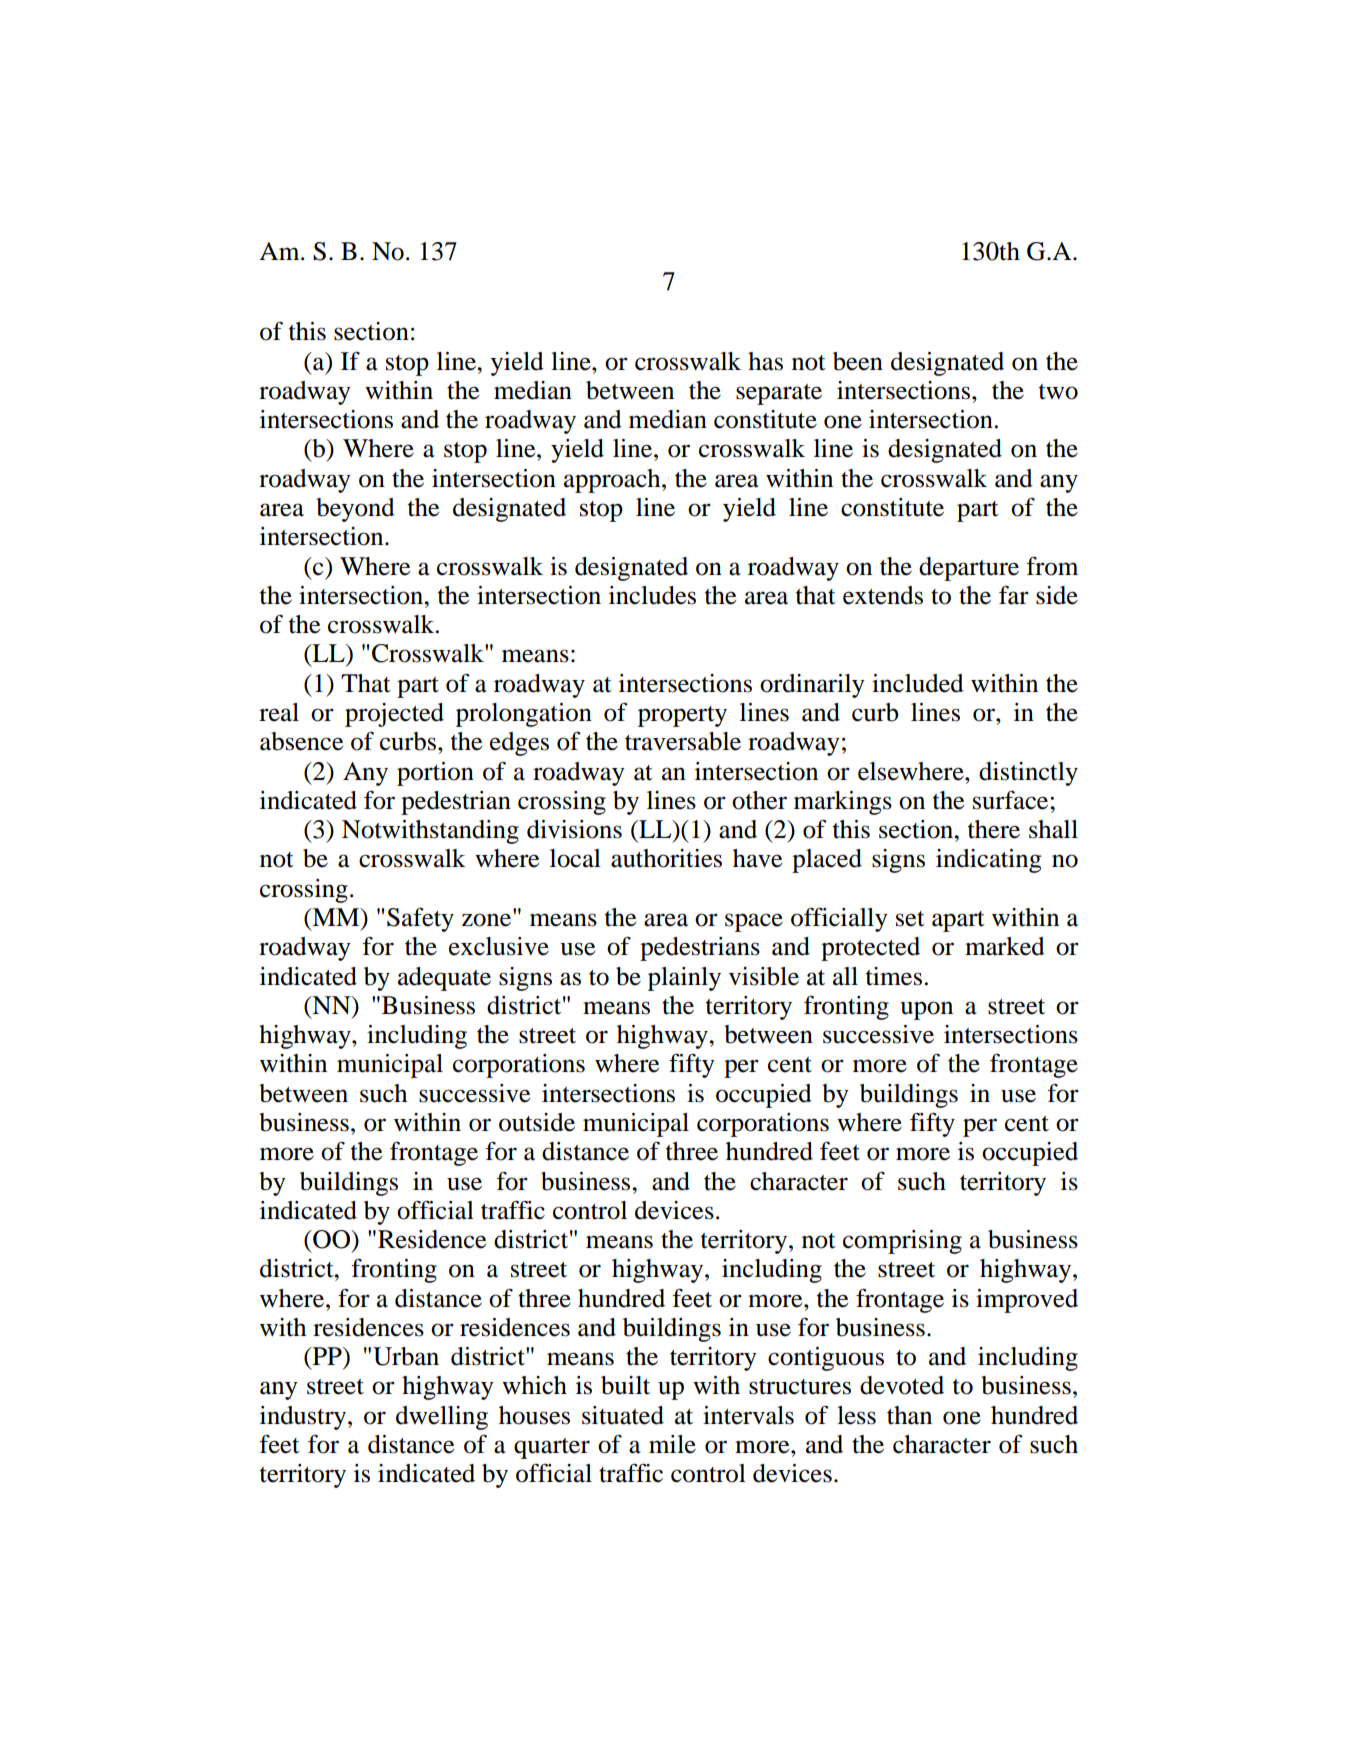 The image size is (1358, 1757). What do you see at coordinates (682, 716) in the screenshot?
I see `property` at bounding box center [682, 716].
